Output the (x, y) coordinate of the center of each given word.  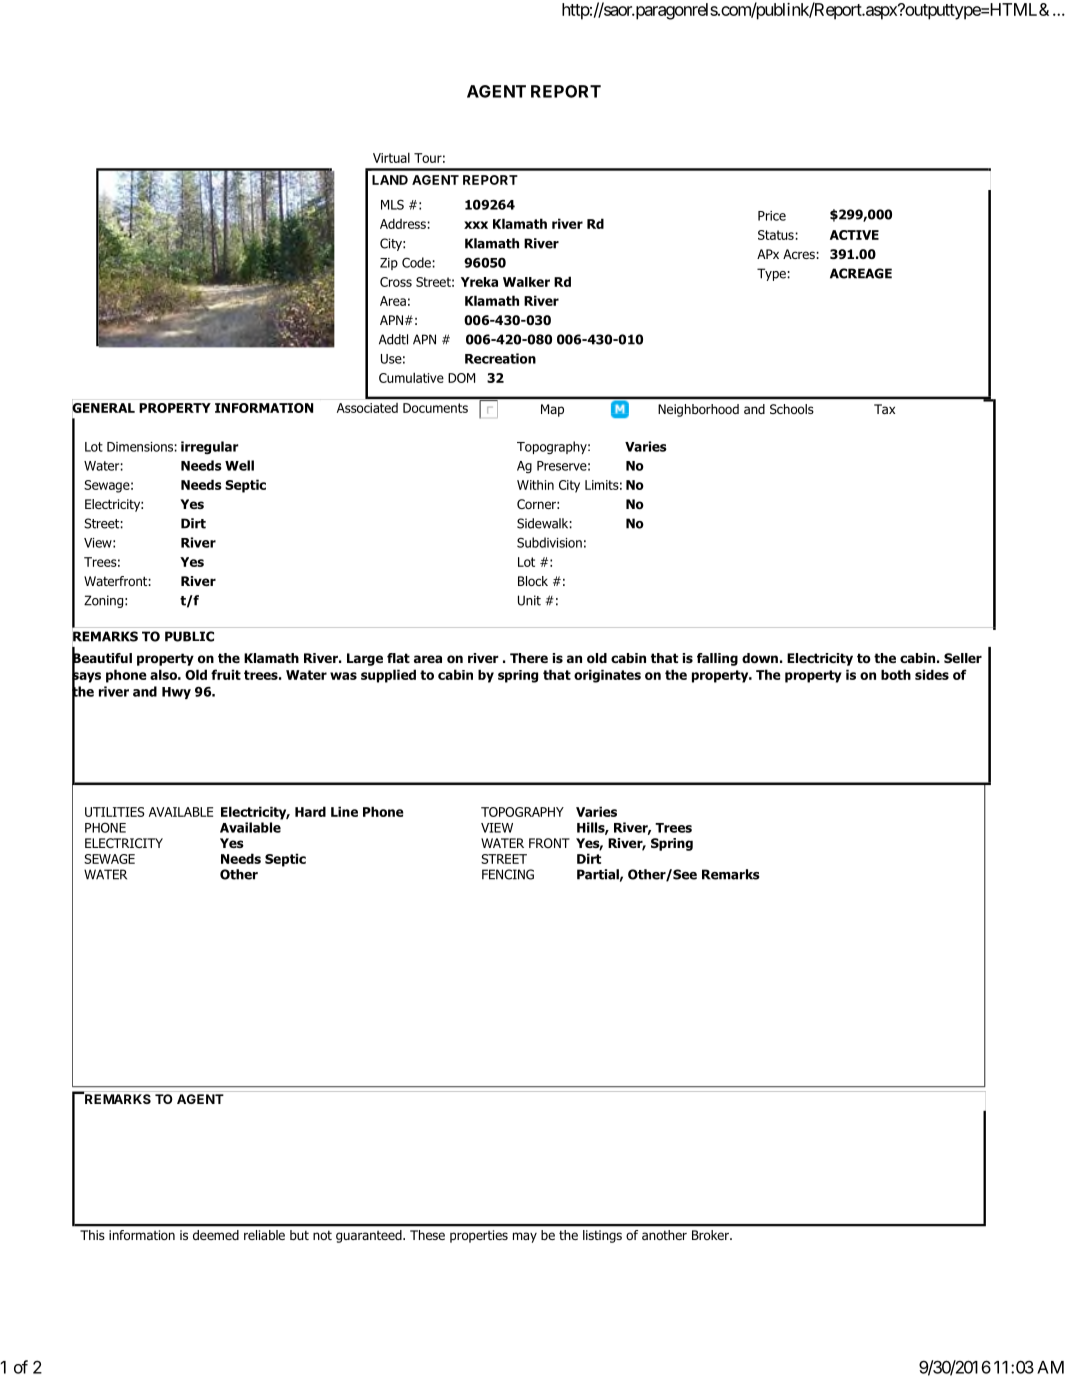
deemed (216, 1235)
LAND (390, 180)
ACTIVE (854, 235)
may (525, 1237)
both (896, 674)
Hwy (176, 693)
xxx (476, 225)
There (529, 658)
